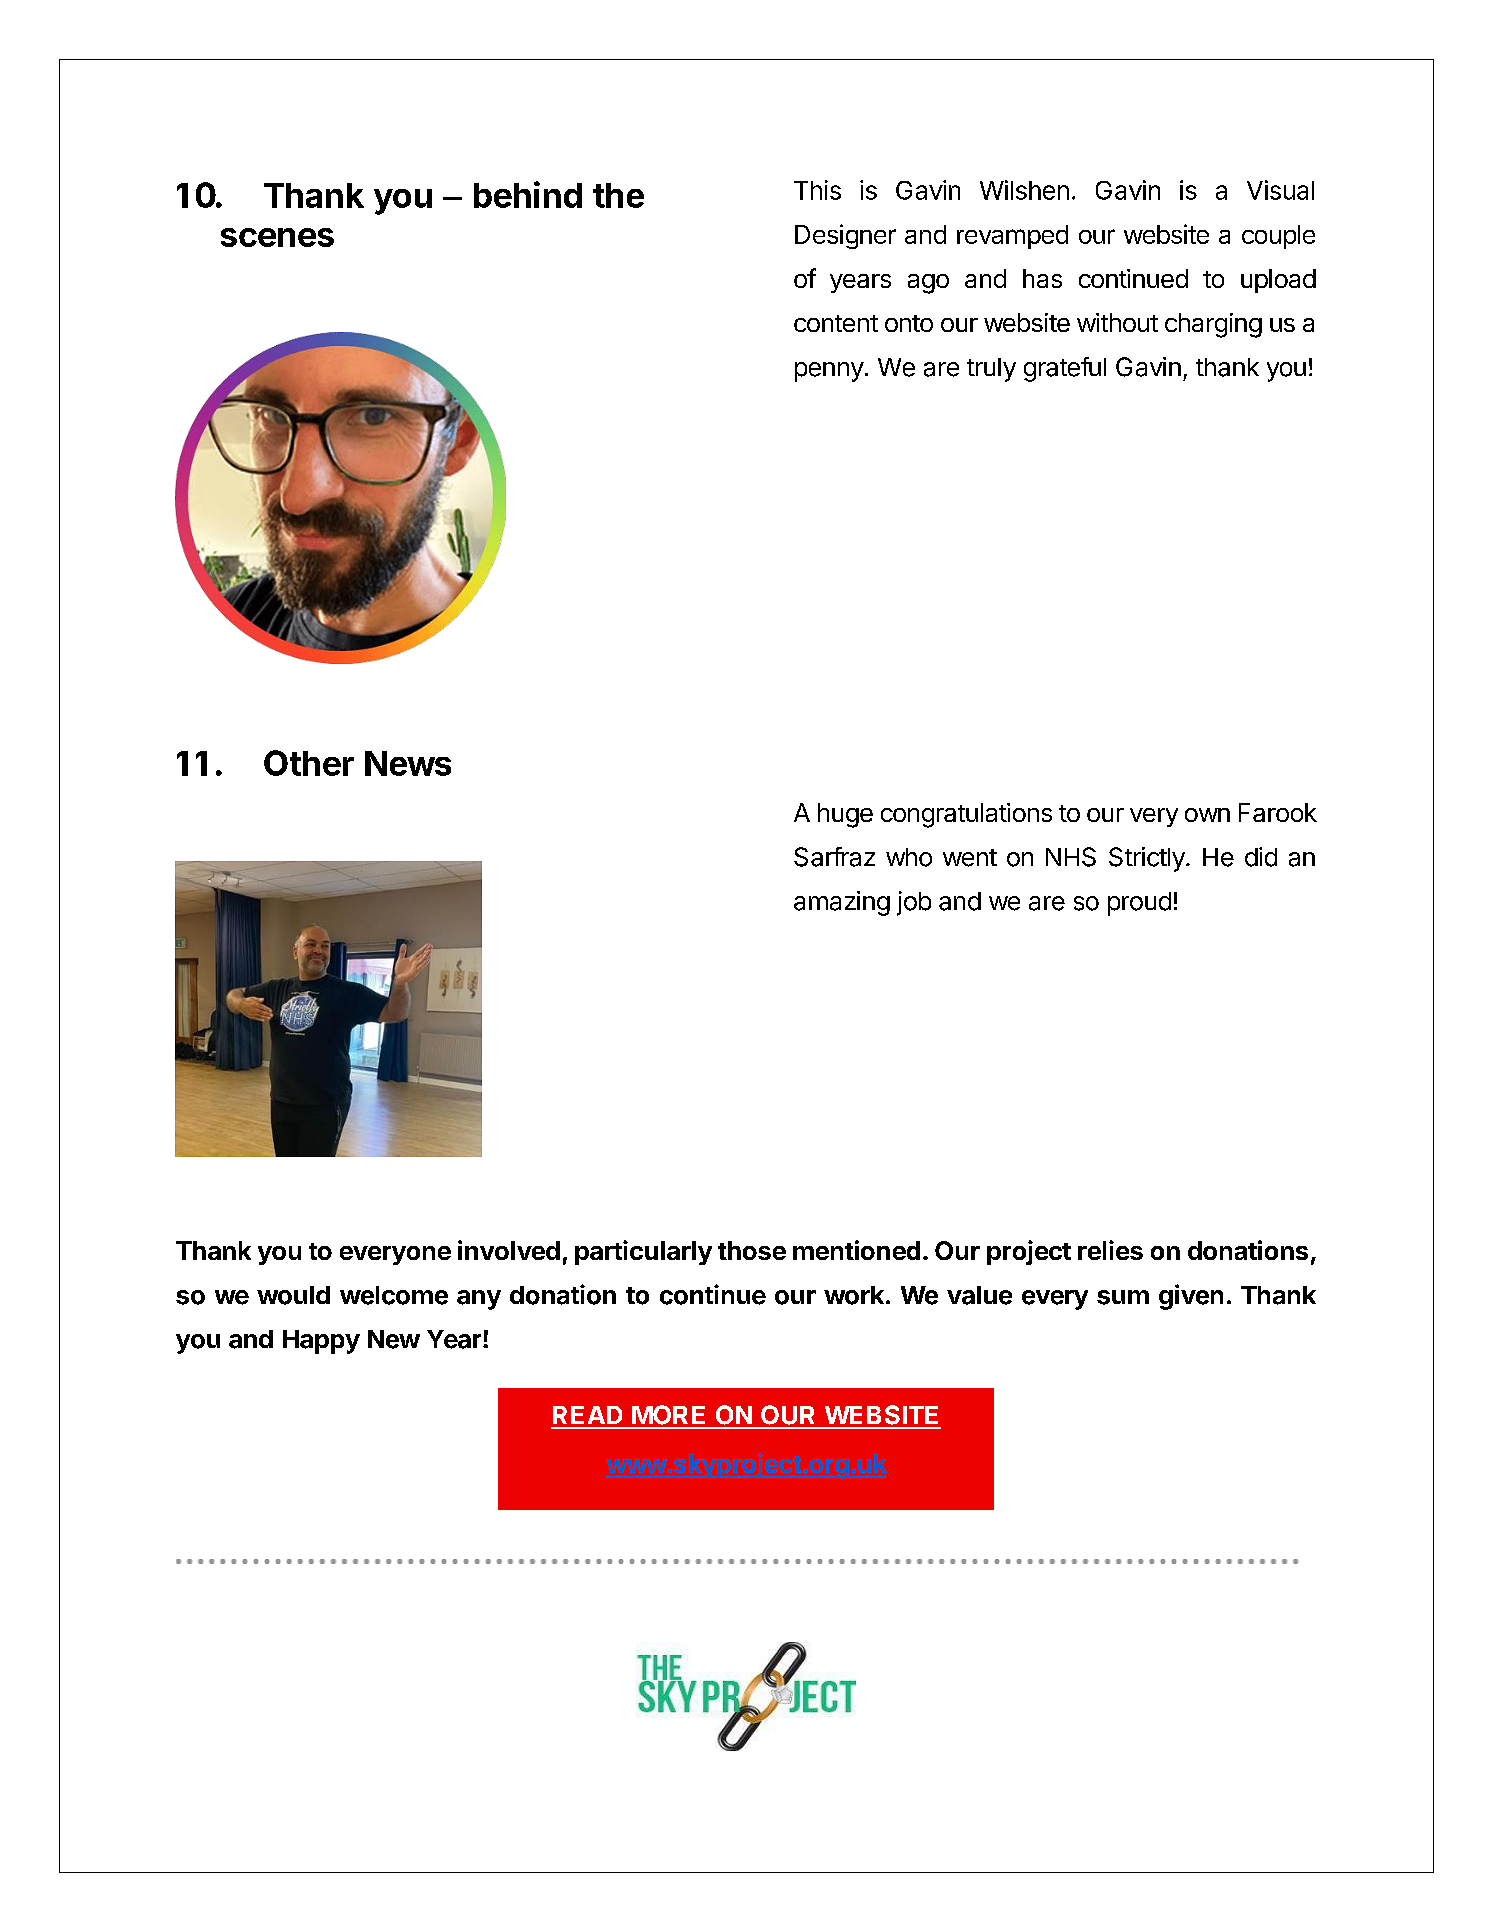 The width and height of the screenshot is (1492, 1931). What do you see at coordinates (855, 1295) in the screenshot?
I see `work` at bounding box center [855, 1295].
